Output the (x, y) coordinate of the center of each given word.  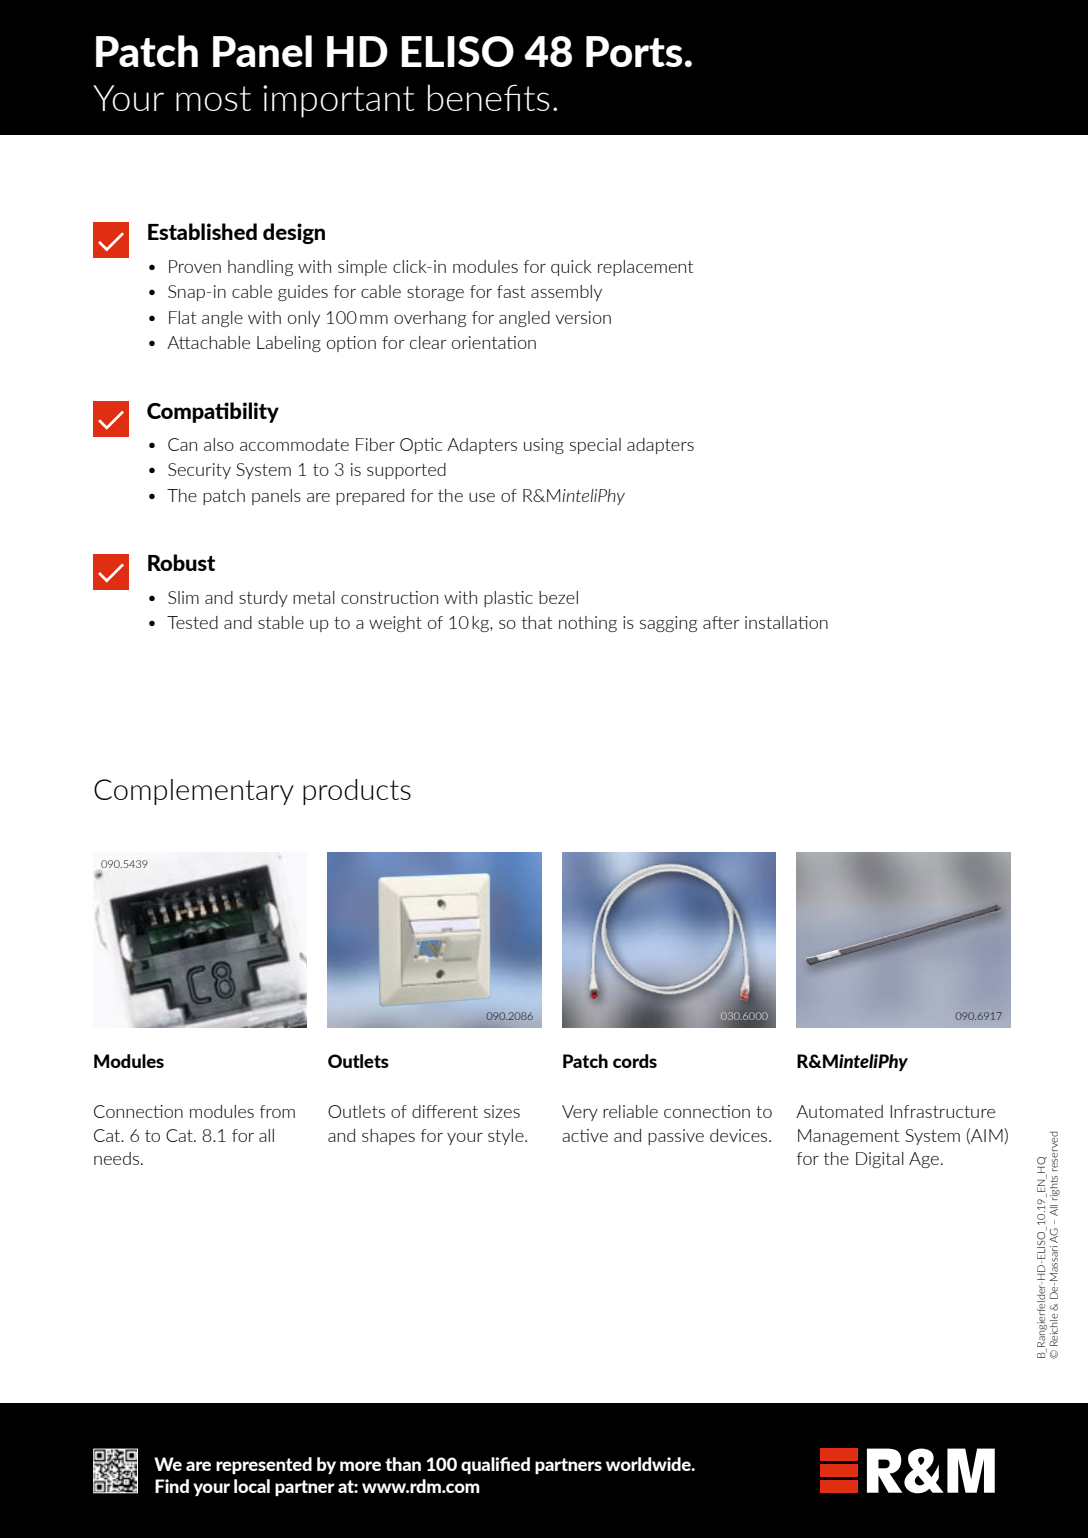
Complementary (194, 792)
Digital (880, 1160)
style (507, 1137)
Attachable (208, 342)
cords (635, 1061)
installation (786, 622)
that (537, 622)
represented (264, 1465)
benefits (489, 97)
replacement (645, 268)
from (277, 1111)
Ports (634, 51)
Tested (192, 622)
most (213, 98)
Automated (839, 1111)
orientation (494, 342)
